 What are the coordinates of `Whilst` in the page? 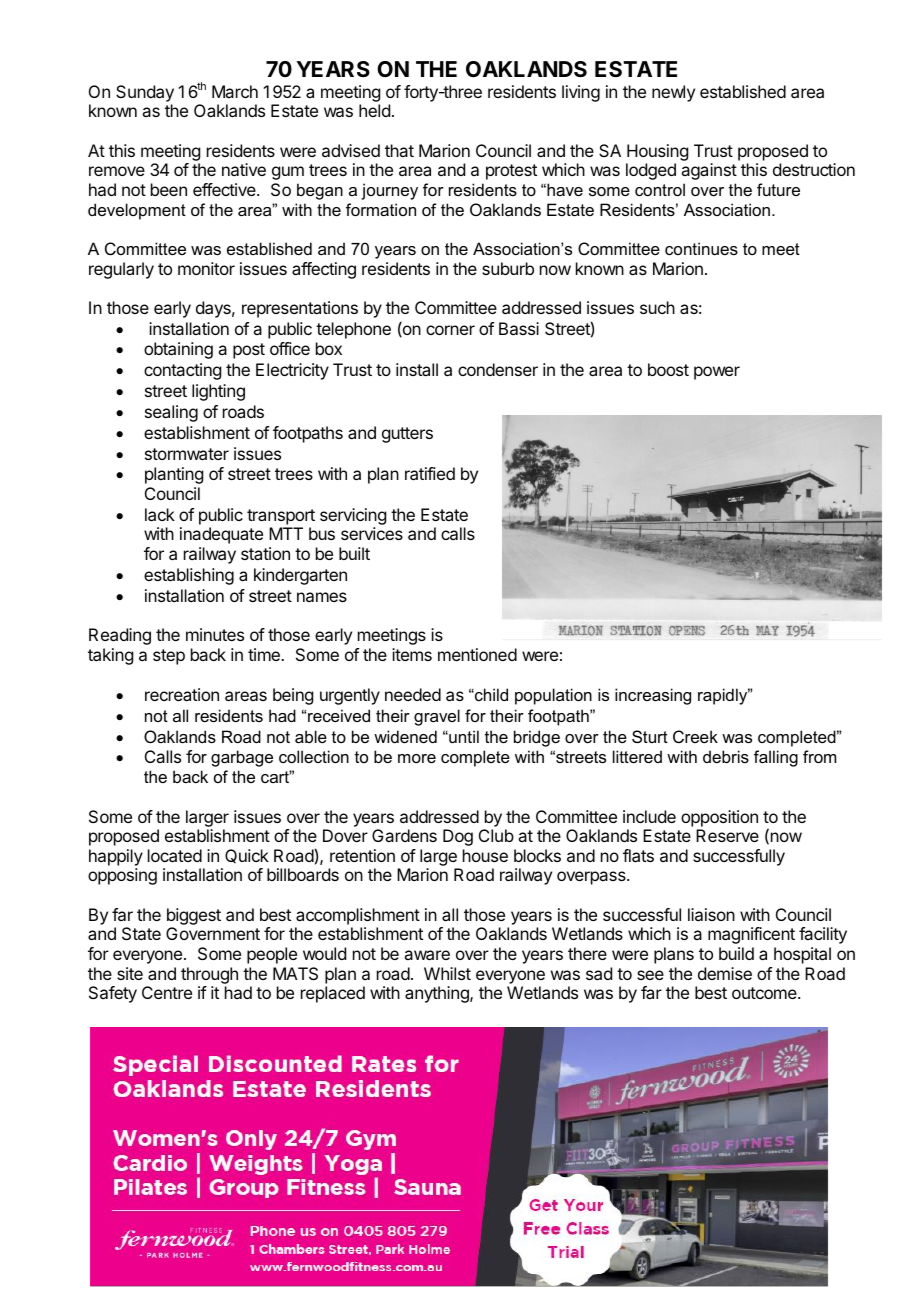 It's located at (447, 973).
